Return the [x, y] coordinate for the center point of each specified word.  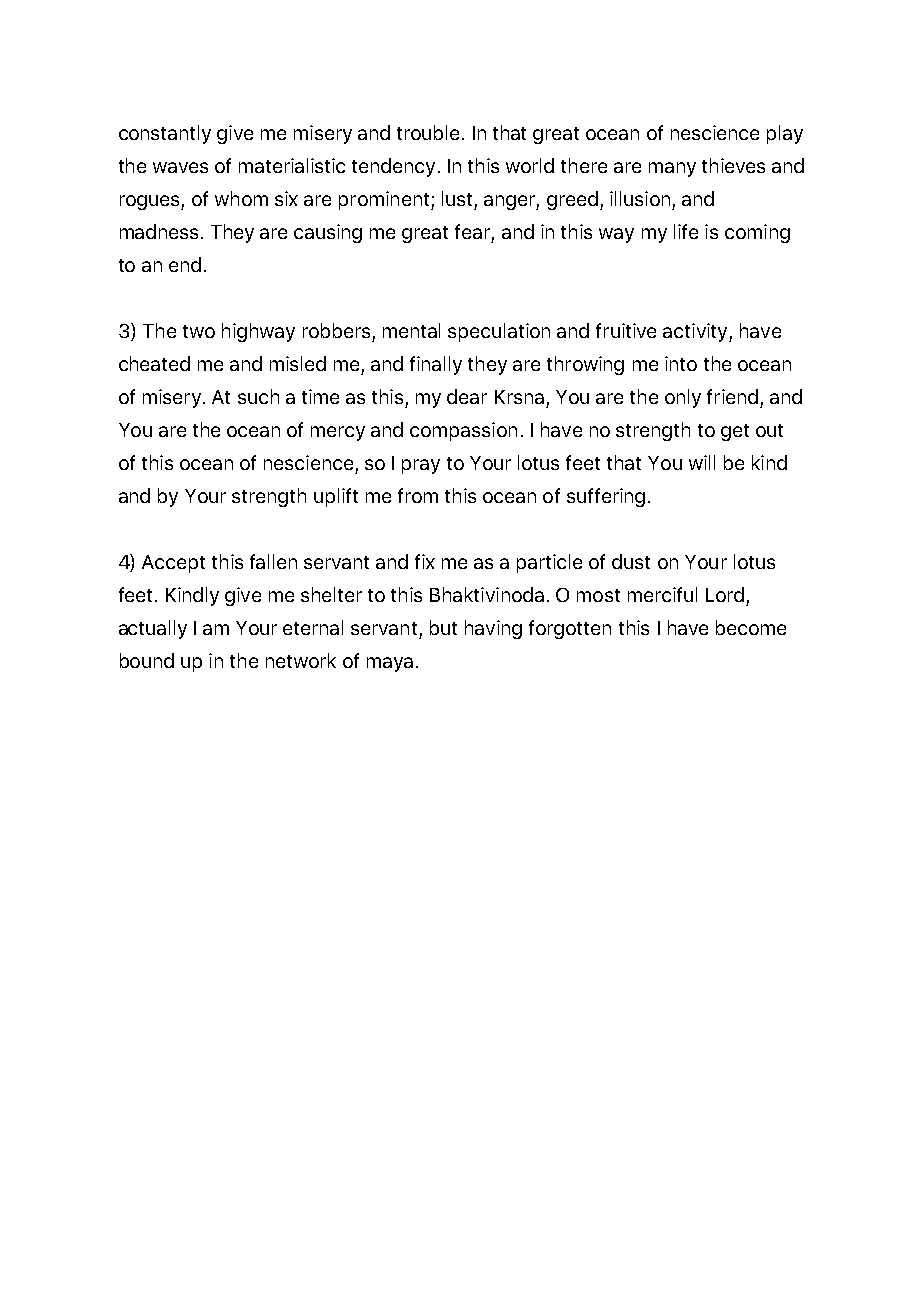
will [702, 462]
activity [696, 332]
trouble [428, 132]
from [418, 495]
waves [180, 167]
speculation [499, 332]
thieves [733, 165]
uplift [336, 497]
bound [147, 660]
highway [258, 332]
